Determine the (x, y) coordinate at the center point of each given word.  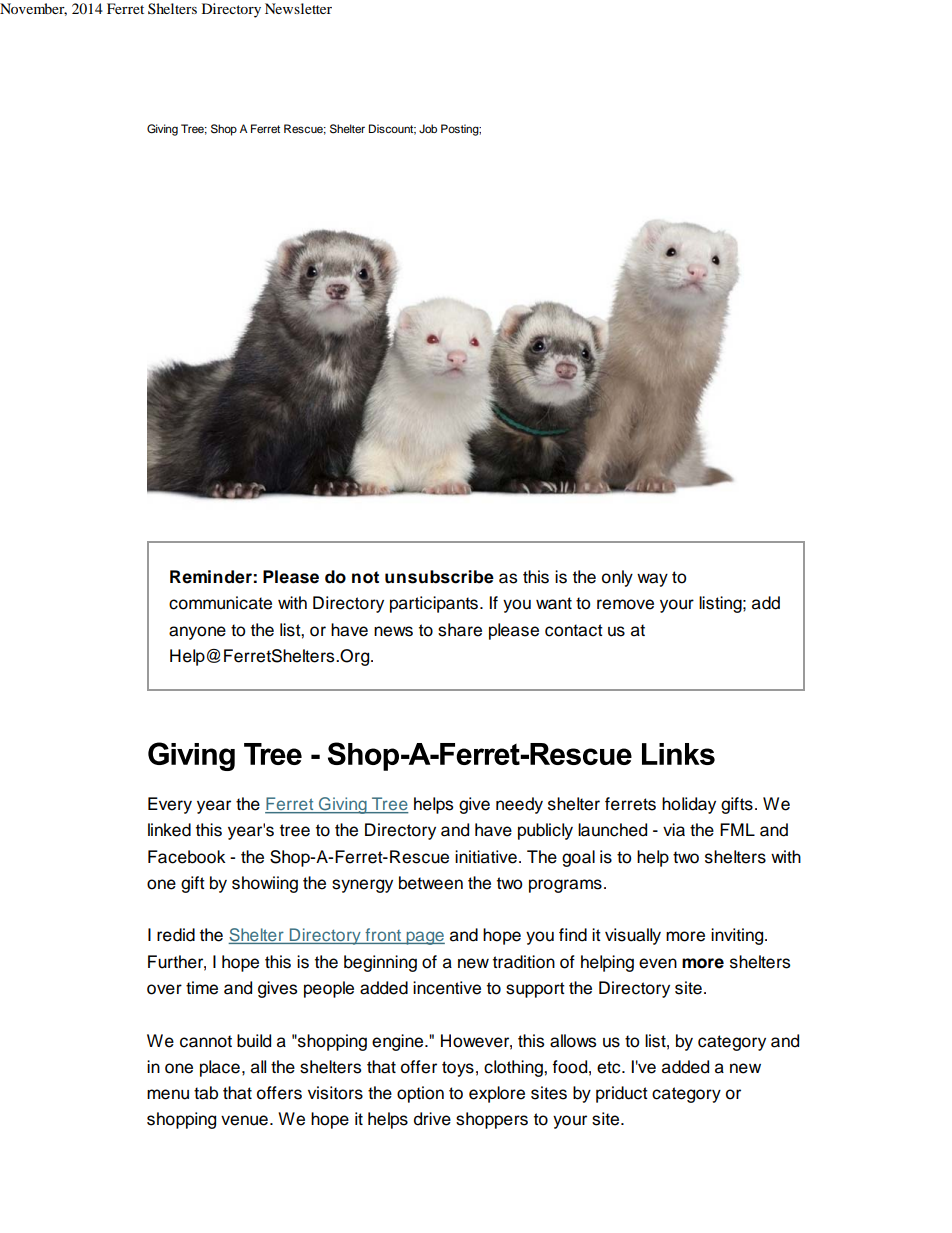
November (33, 9)
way (652, 580)
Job (428, 128)
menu (168, 1094)
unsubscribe (439, 577)
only (617, 578)
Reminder (211, 577)
